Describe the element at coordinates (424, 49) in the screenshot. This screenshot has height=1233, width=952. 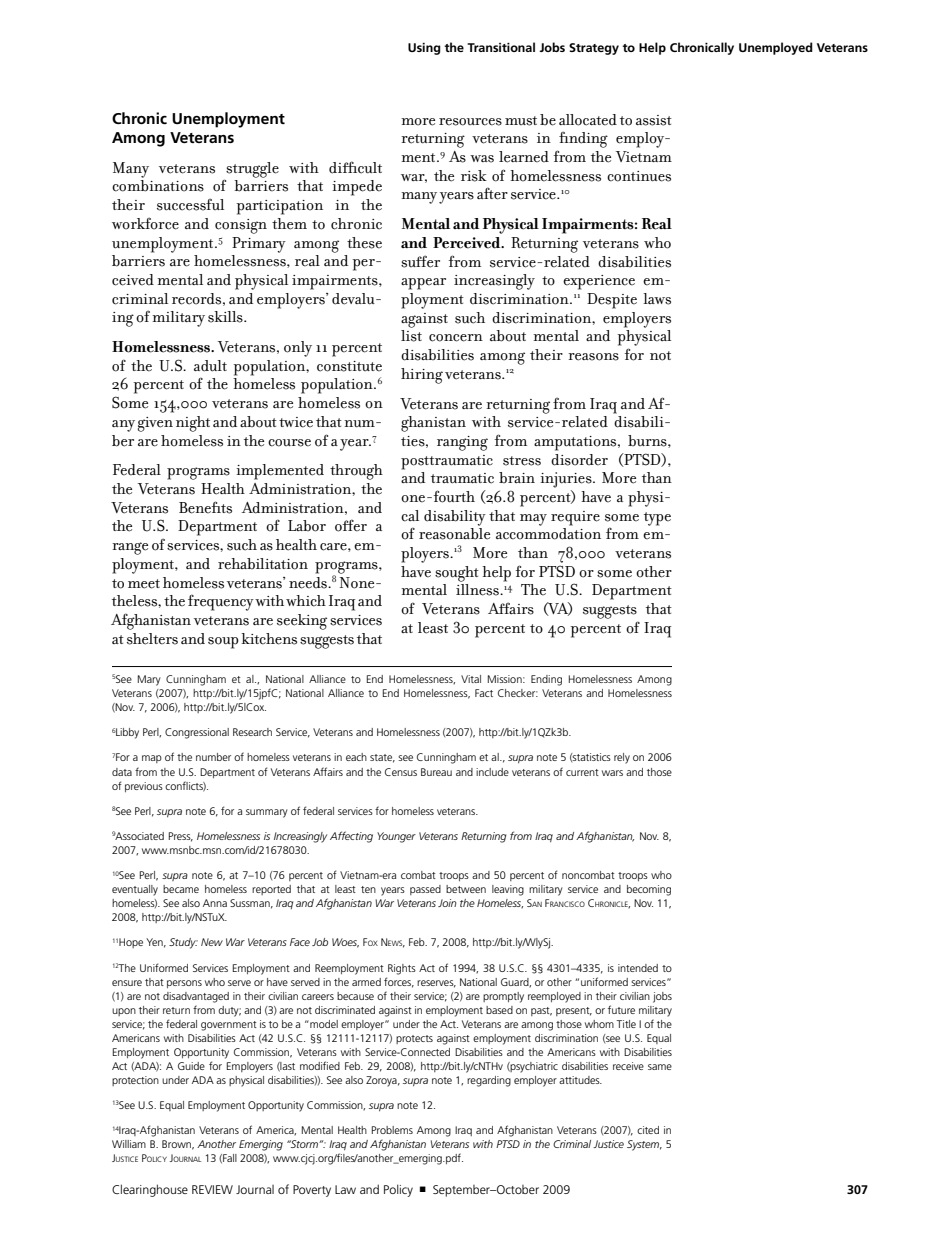
I see `Using` at that location.
